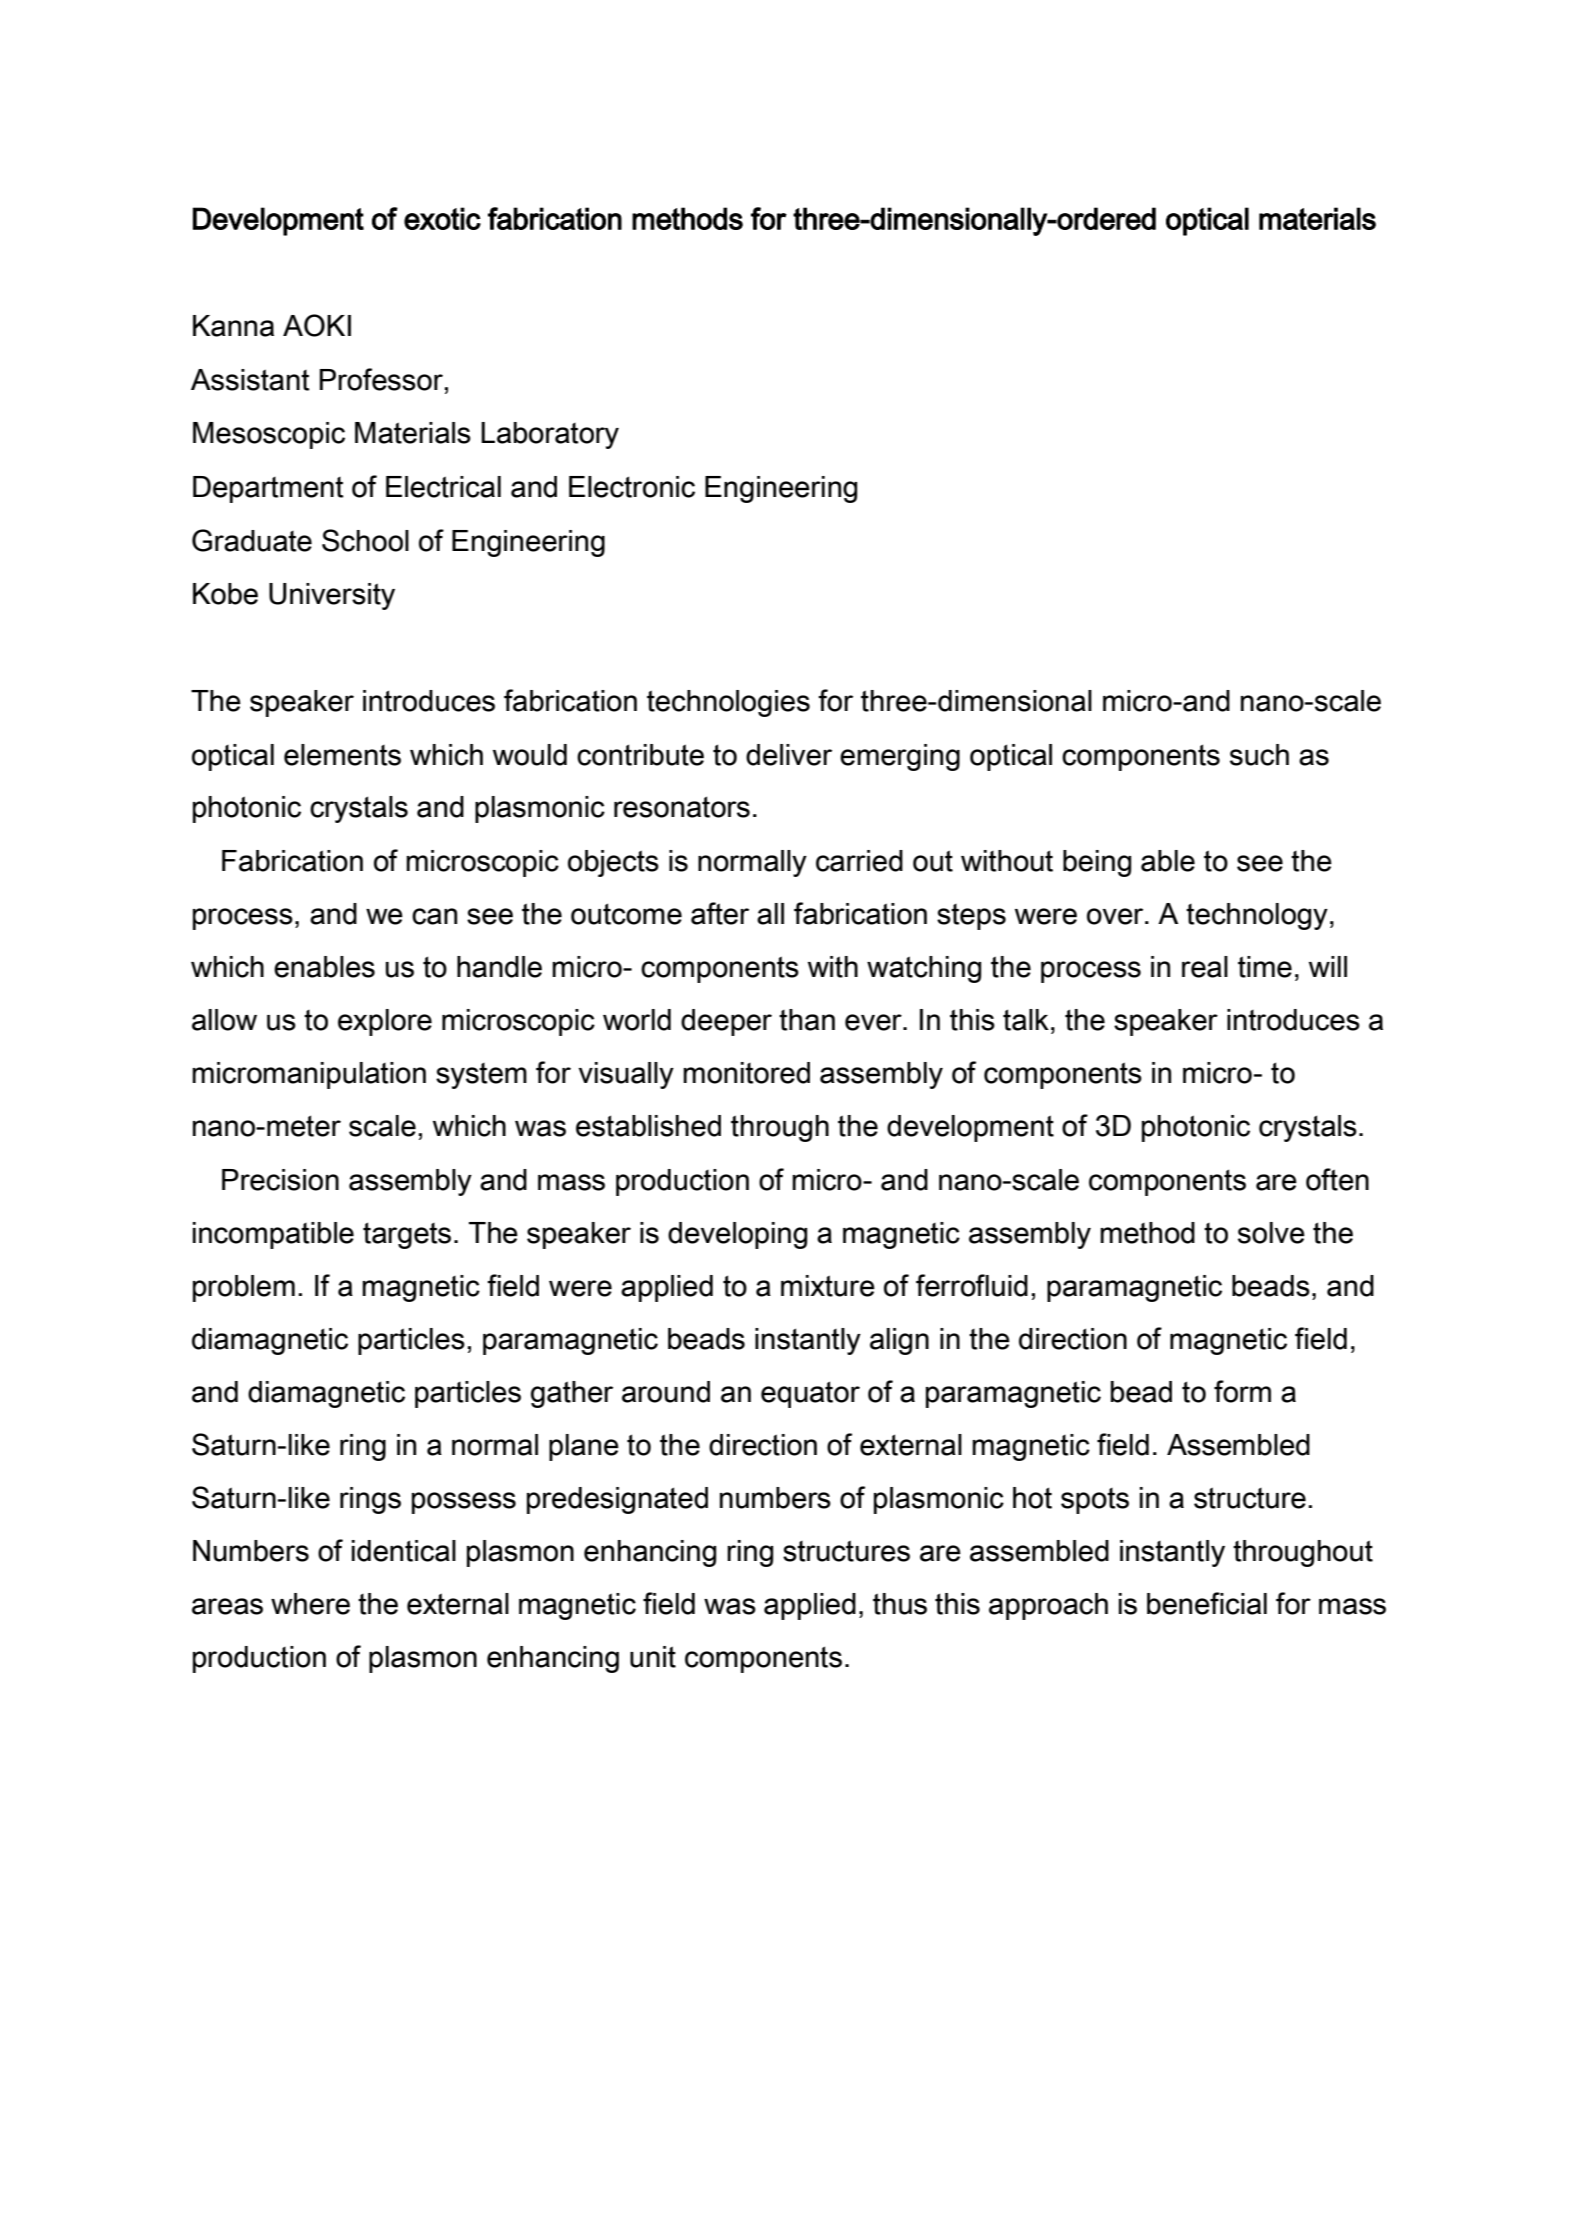  Describe the element at coordinates (900, 1604) in the image. I see `thus` at that location.
